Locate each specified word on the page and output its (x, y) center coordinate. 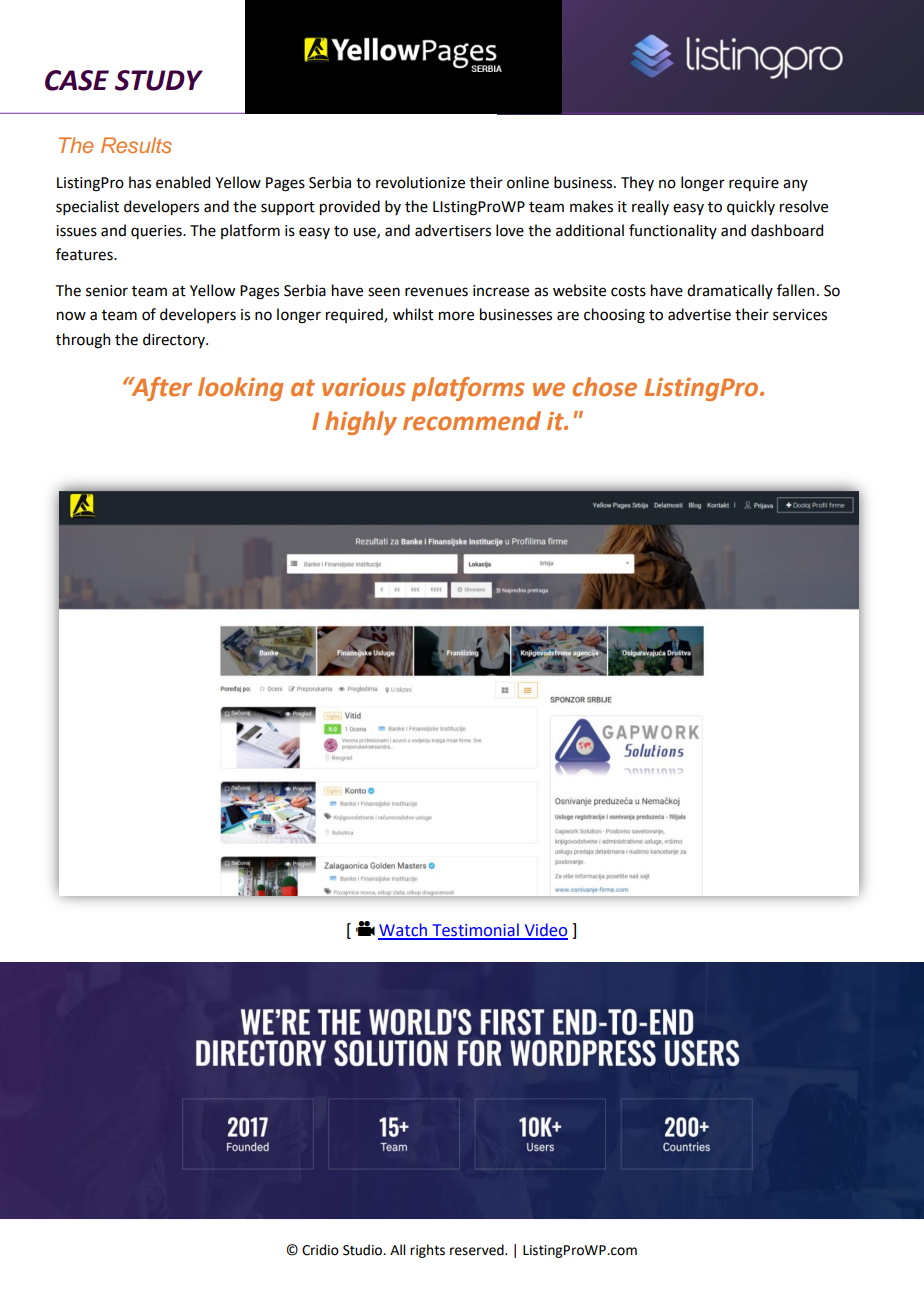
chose (605, 387)
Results (136, 145)
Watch (403, 931)
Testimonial (475, 931)
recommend (472, 421)
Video (545, 931)
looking (241, 389)
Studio (364, 1250)
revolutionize (420, 182)
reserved (478, 1250)
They (637, 183)
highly (361, 423)
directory (175, 340)
